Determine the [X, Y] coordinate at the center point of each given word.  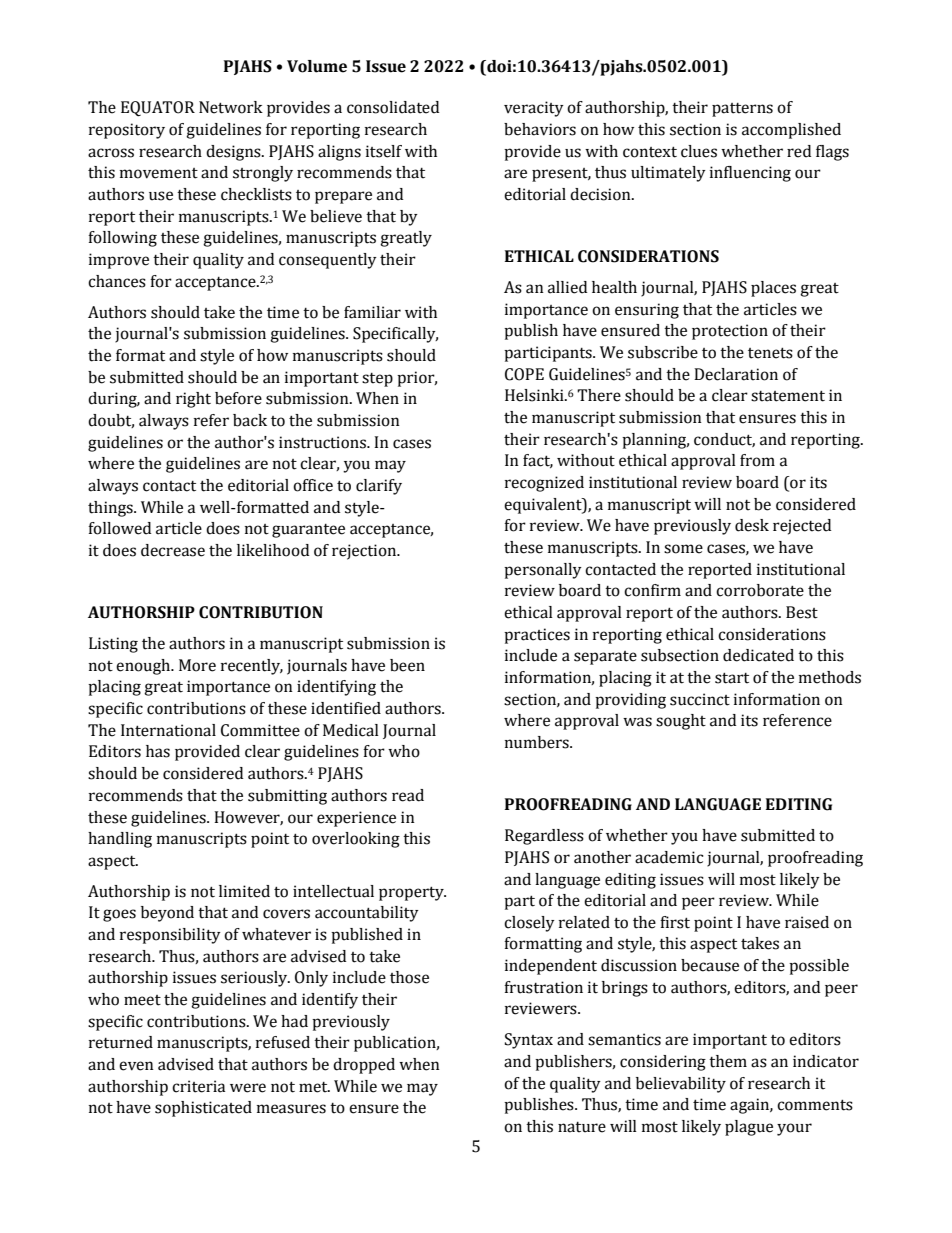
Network [231, 107]
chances [117, 281]
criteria [198, 1086]
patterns [742, 110]
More [197, 665]
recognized [544, 484]
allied [567, 287]
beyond [167, 914]
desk [752, 525]
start [732, 678]
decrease [173, 550]
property [412, 893]
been [407, 665]
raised [807, 922]
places [773, 289]
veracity [534, 109]
